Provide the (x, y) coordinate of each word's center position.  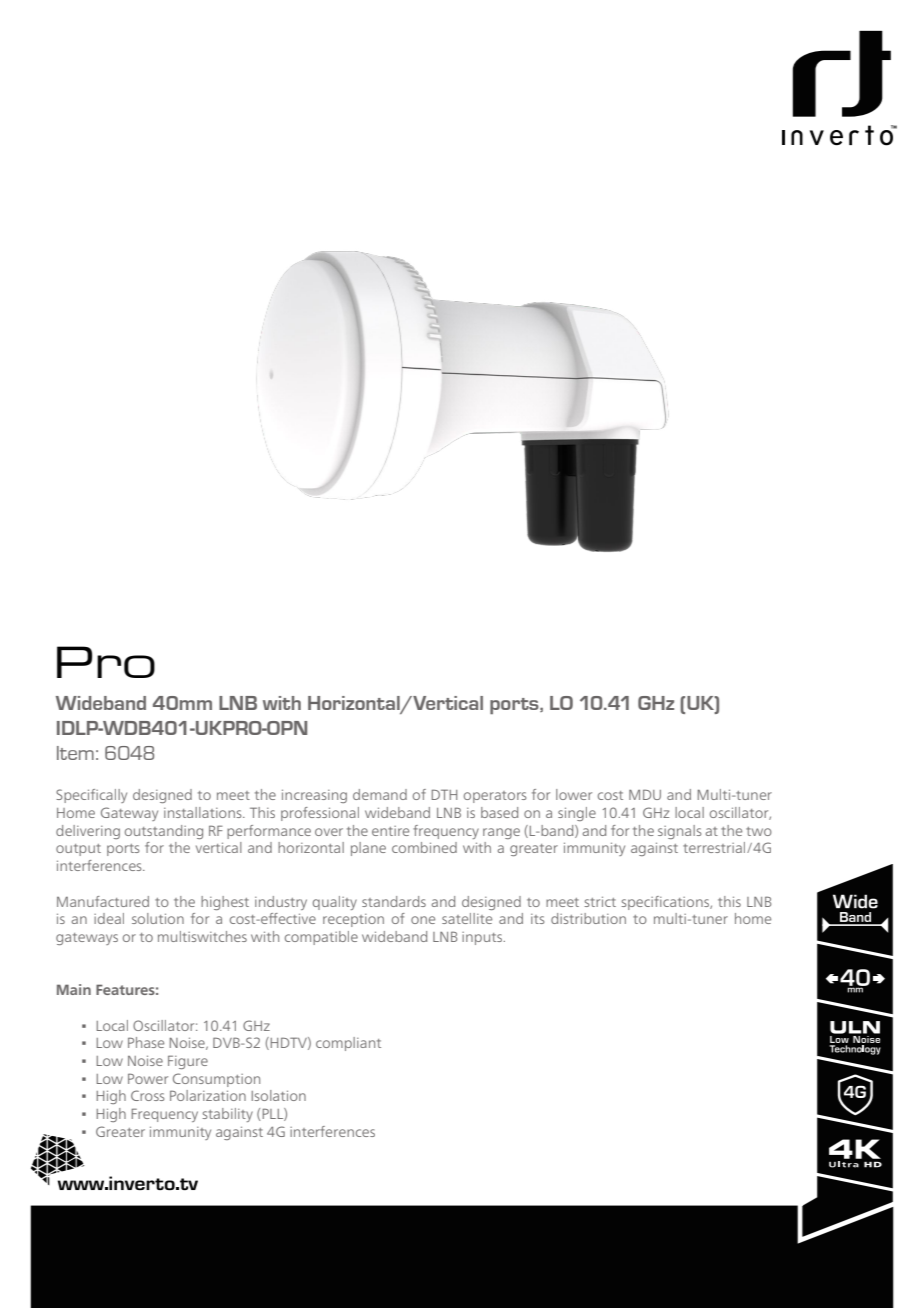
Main (74, 989)
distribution (588, 918)
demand (380, 794)
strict (600, 901)
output (78, 850)
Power (148, 1078)
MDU (645, 794)
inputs (483, 938)
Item (75, 753)
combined (424, 847)
